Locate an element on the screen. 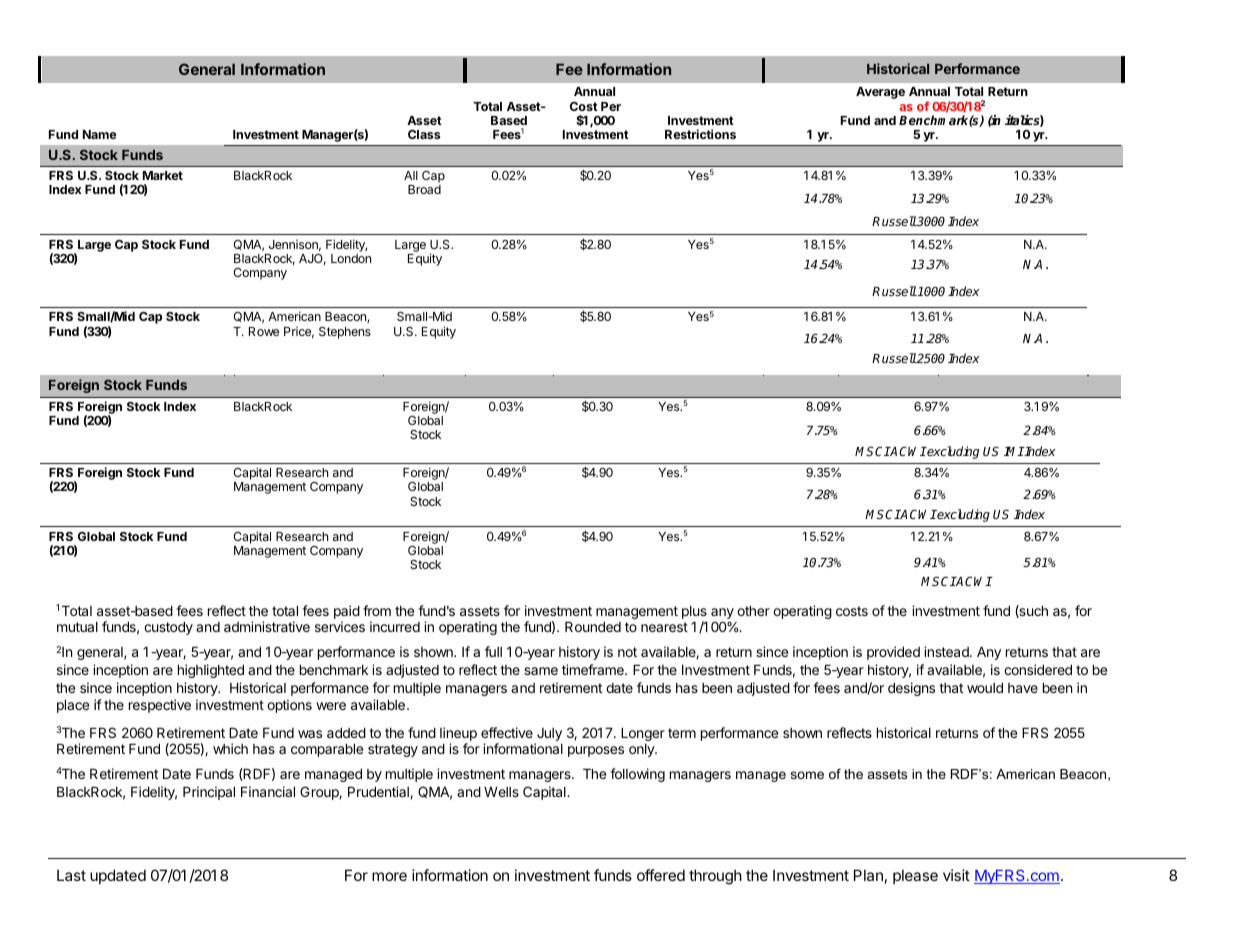 The height and width of the screenshot is (952, 1233). IMI is located at coordinates (1014, 451).
